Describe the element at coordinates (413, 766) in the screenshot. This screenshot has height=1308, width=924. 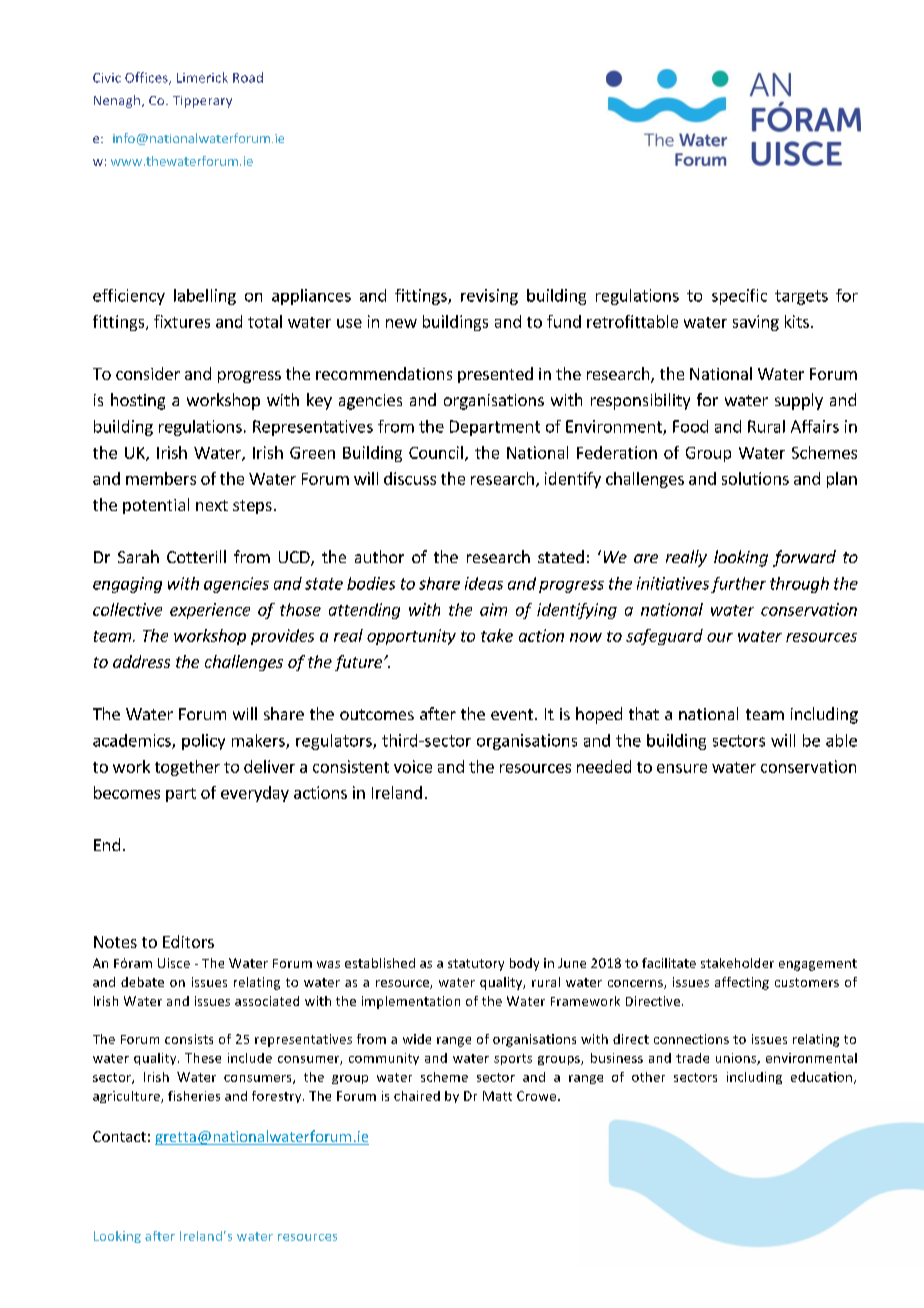
I see `voice` at that location.
